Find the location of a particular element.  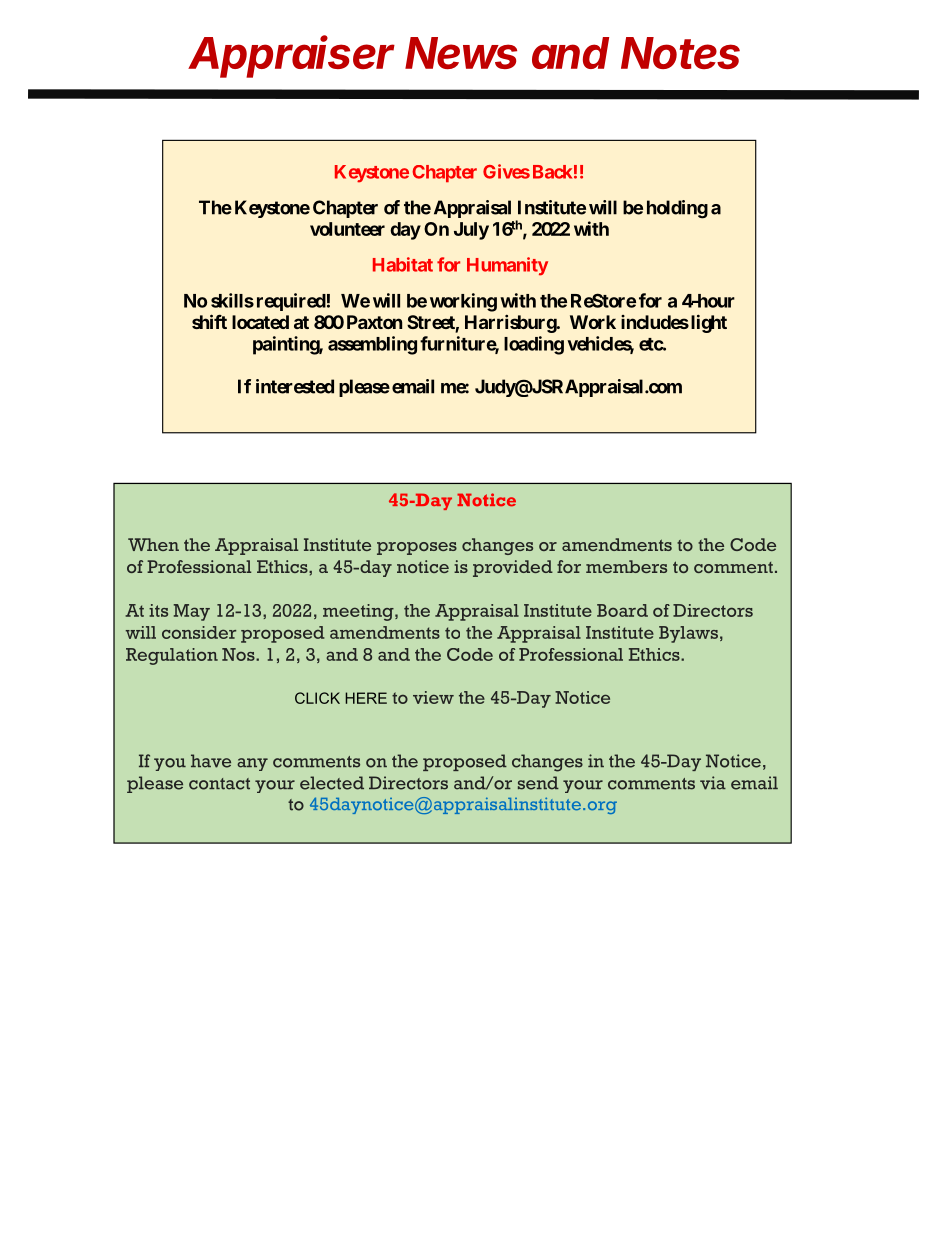

light is located at coordinates (707, 323).
